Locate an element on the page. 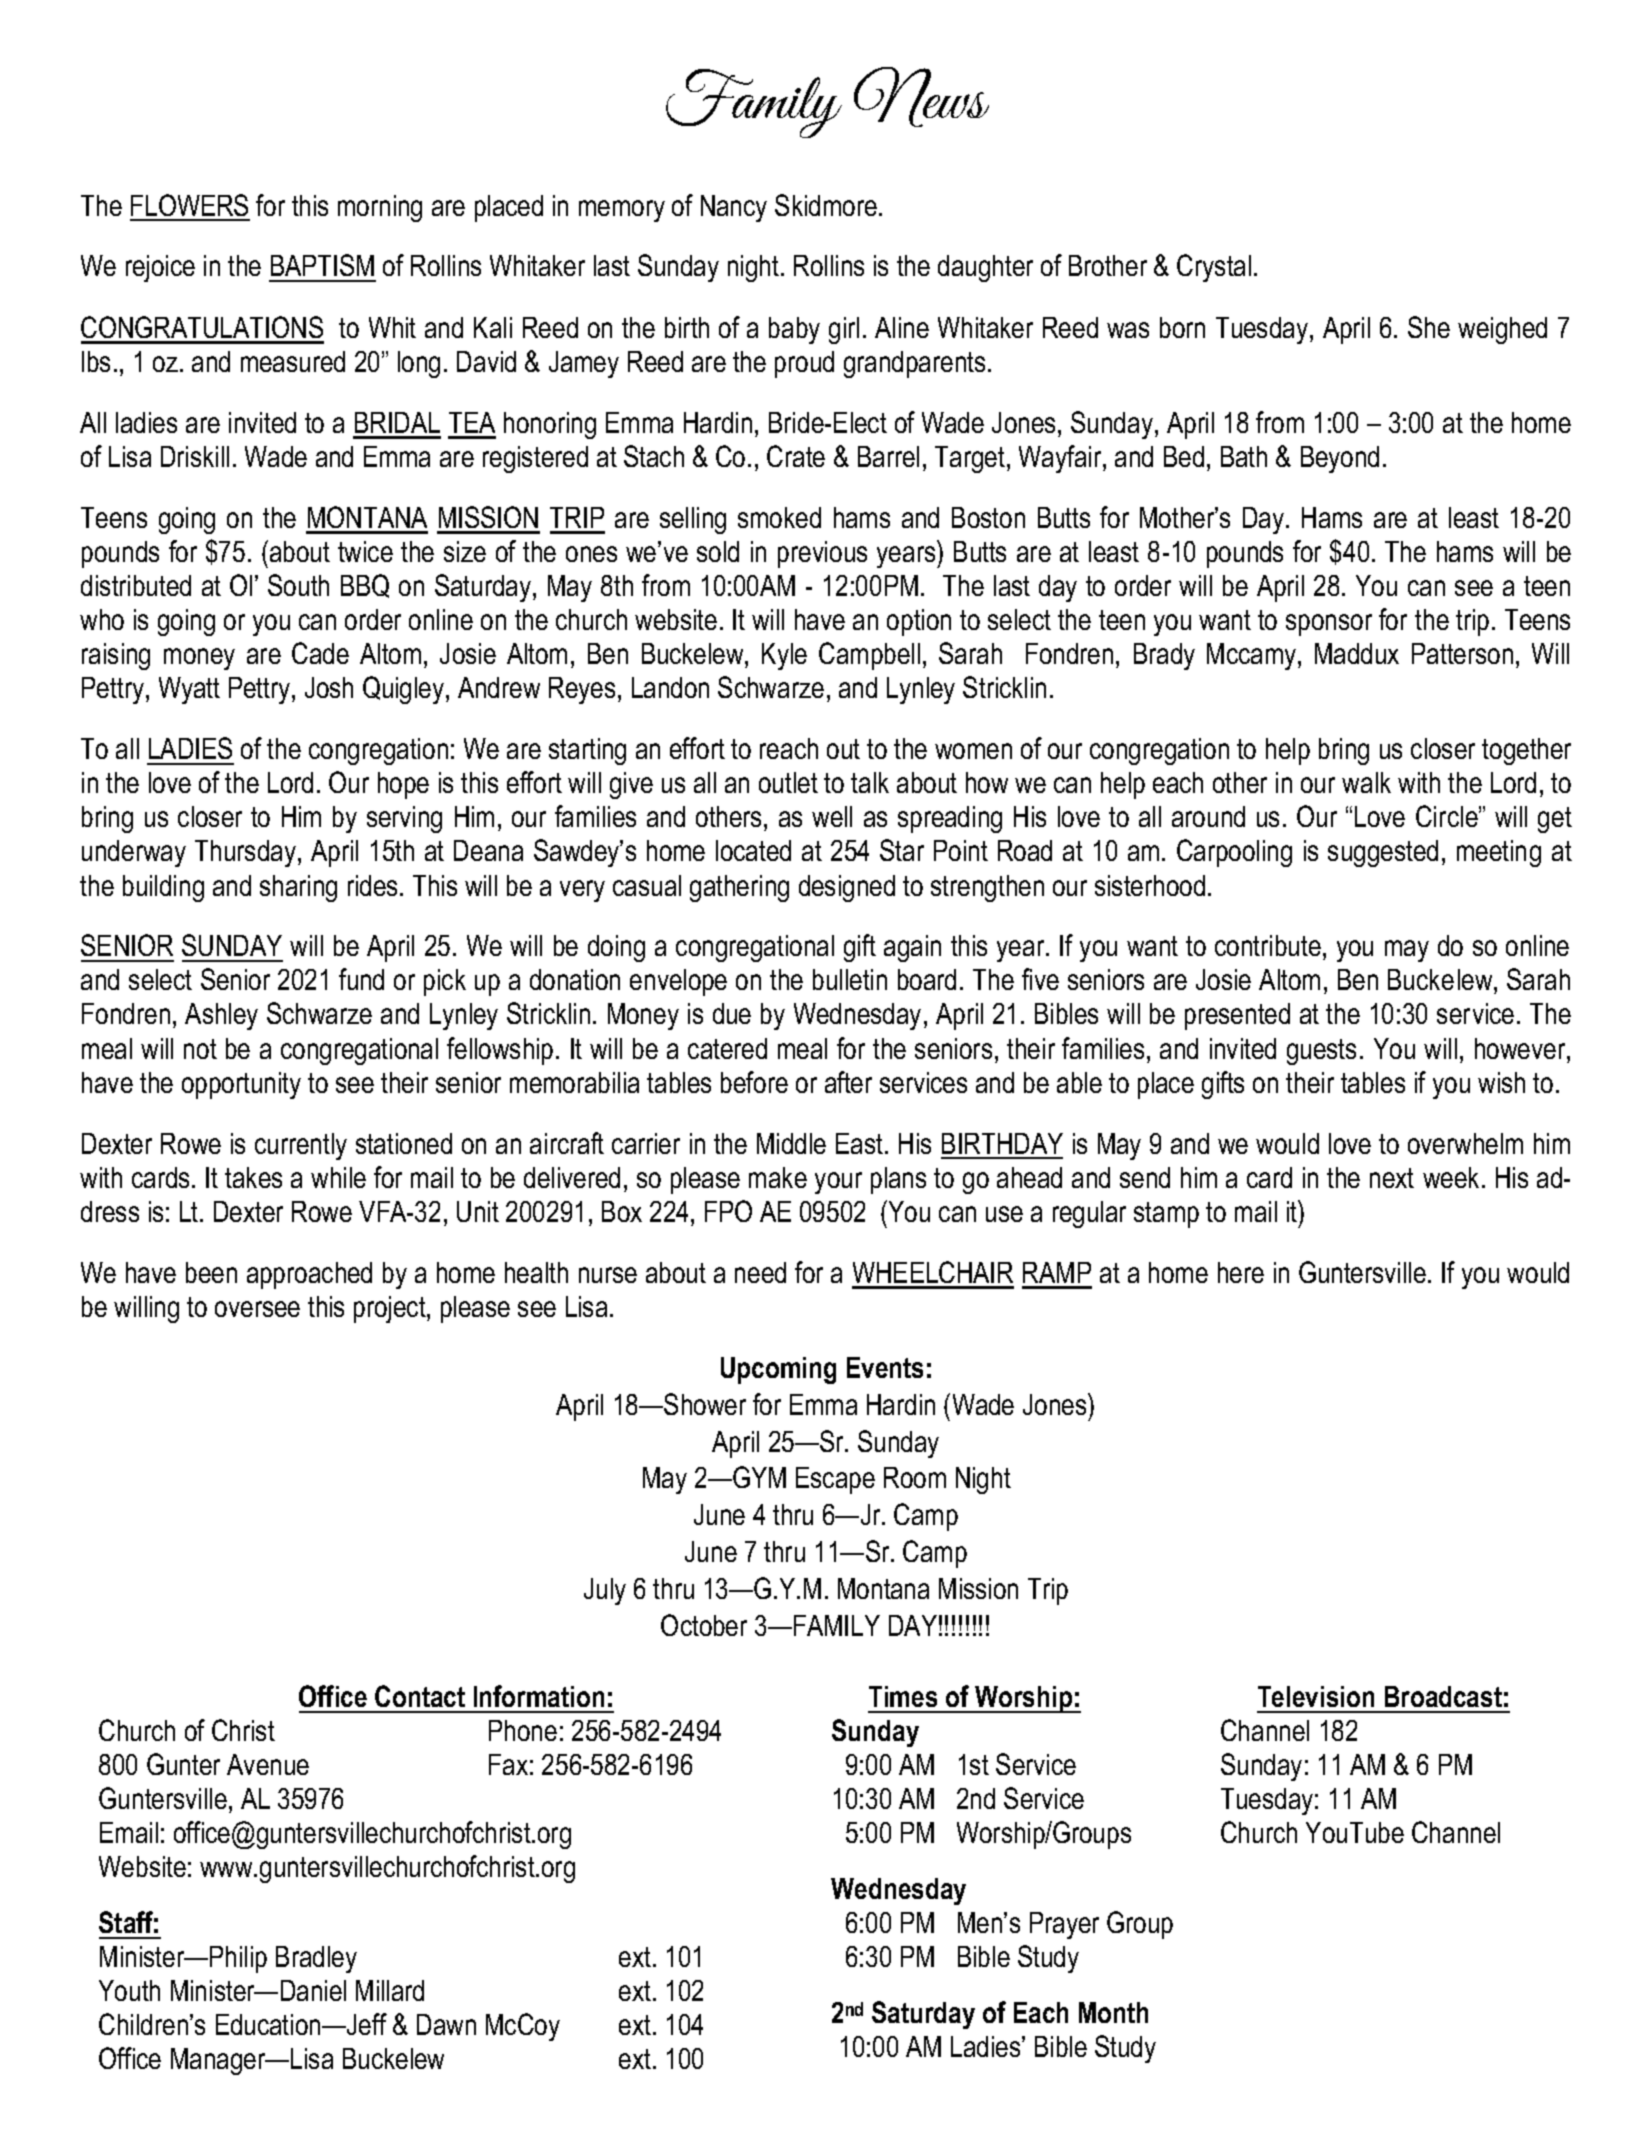  sponsor is located at coordinates (1329, 625).
